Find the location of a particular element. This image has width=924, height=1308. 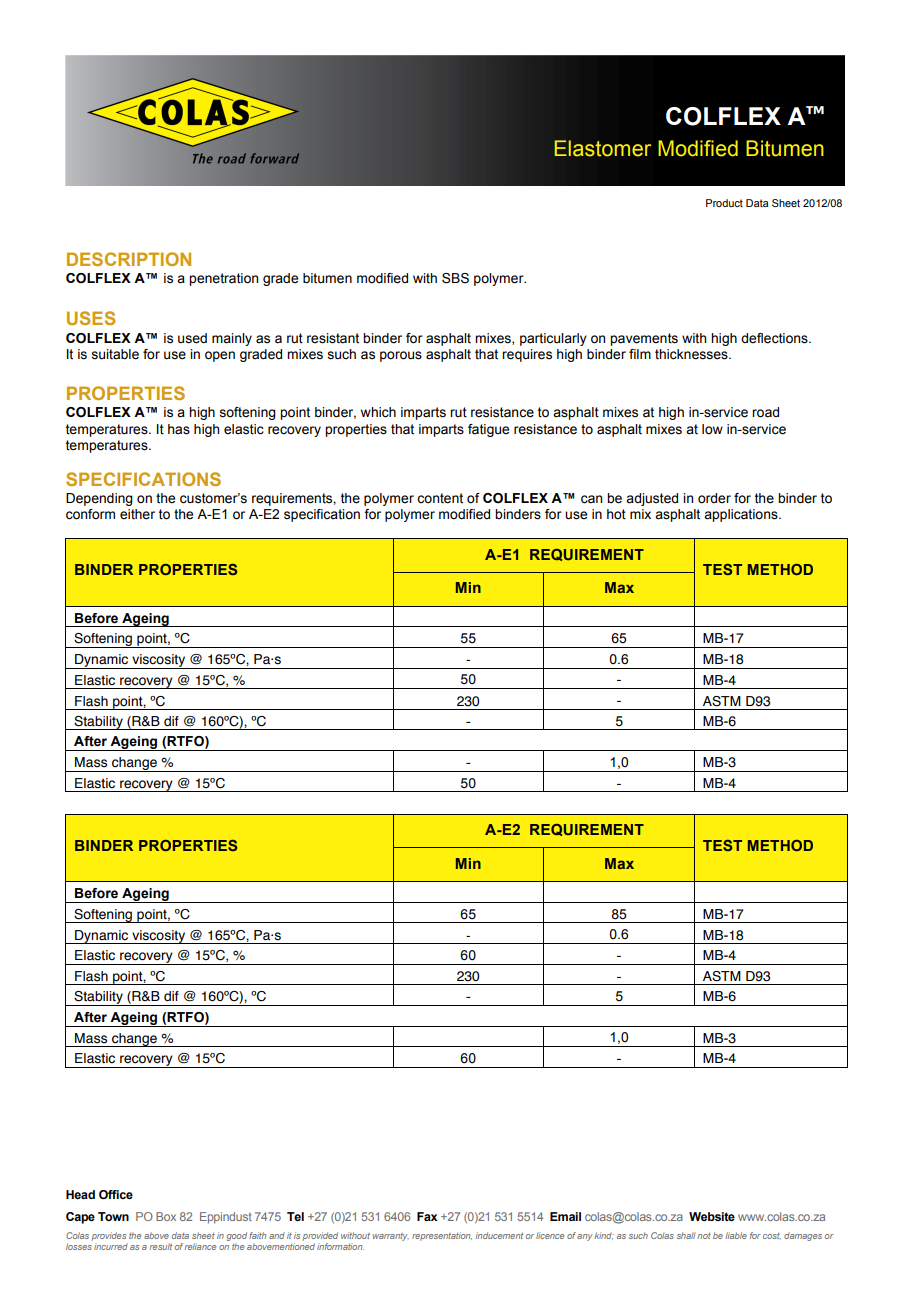

DESCRIPTION is located at coordinates (129, 259).
